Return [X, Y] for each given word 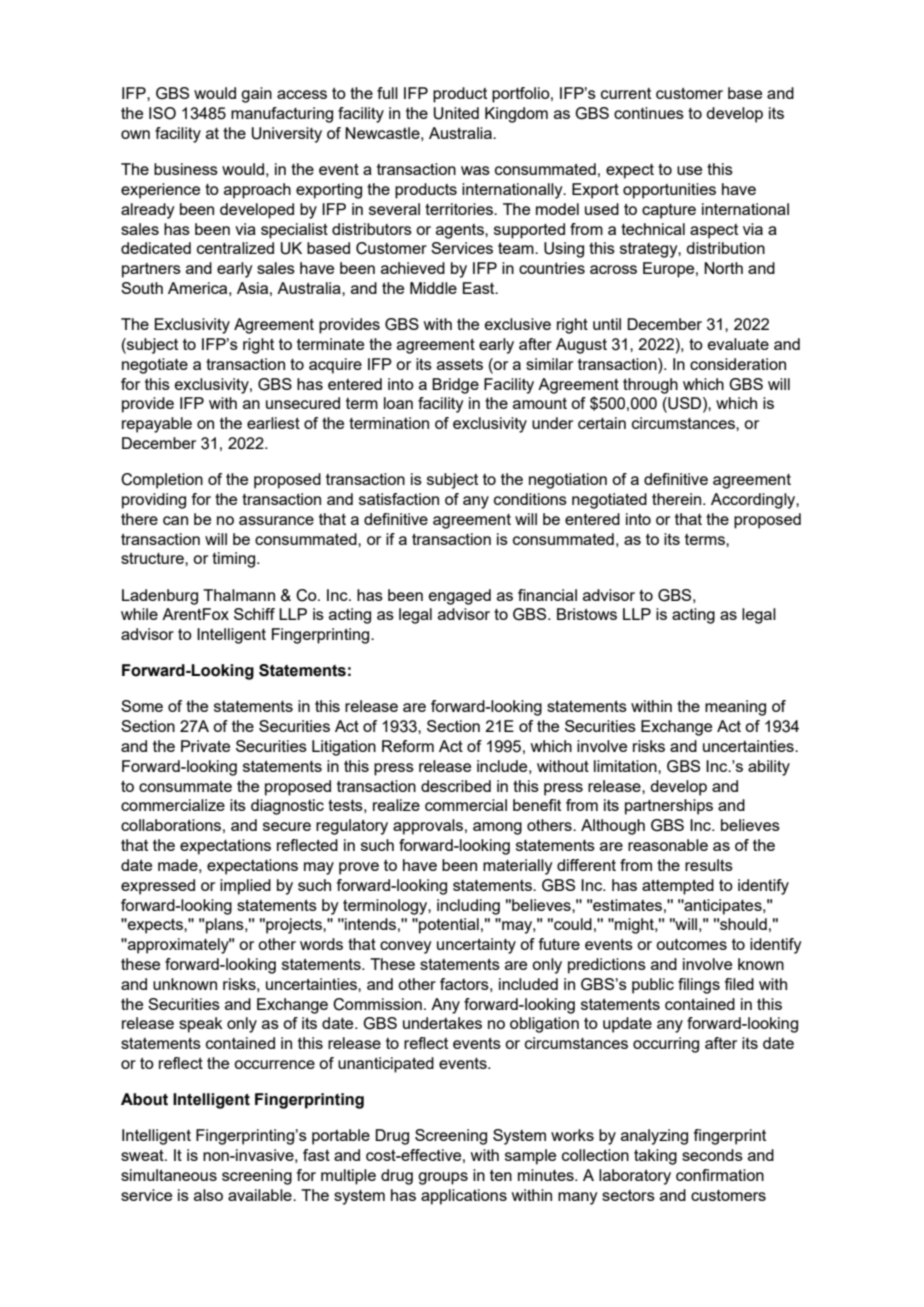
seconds [712, 1155]
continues [649, 113]
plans [226, 926]
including [468, 907]
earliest [273, 423]
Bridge [455, 386]
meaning [735, 708]
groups [443, 1178]
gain [256, 95]
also [208, 1195]
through [650, 386]
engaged [460, 597]
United [456, 113]
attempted [678, 887]
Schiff [254, 614]
